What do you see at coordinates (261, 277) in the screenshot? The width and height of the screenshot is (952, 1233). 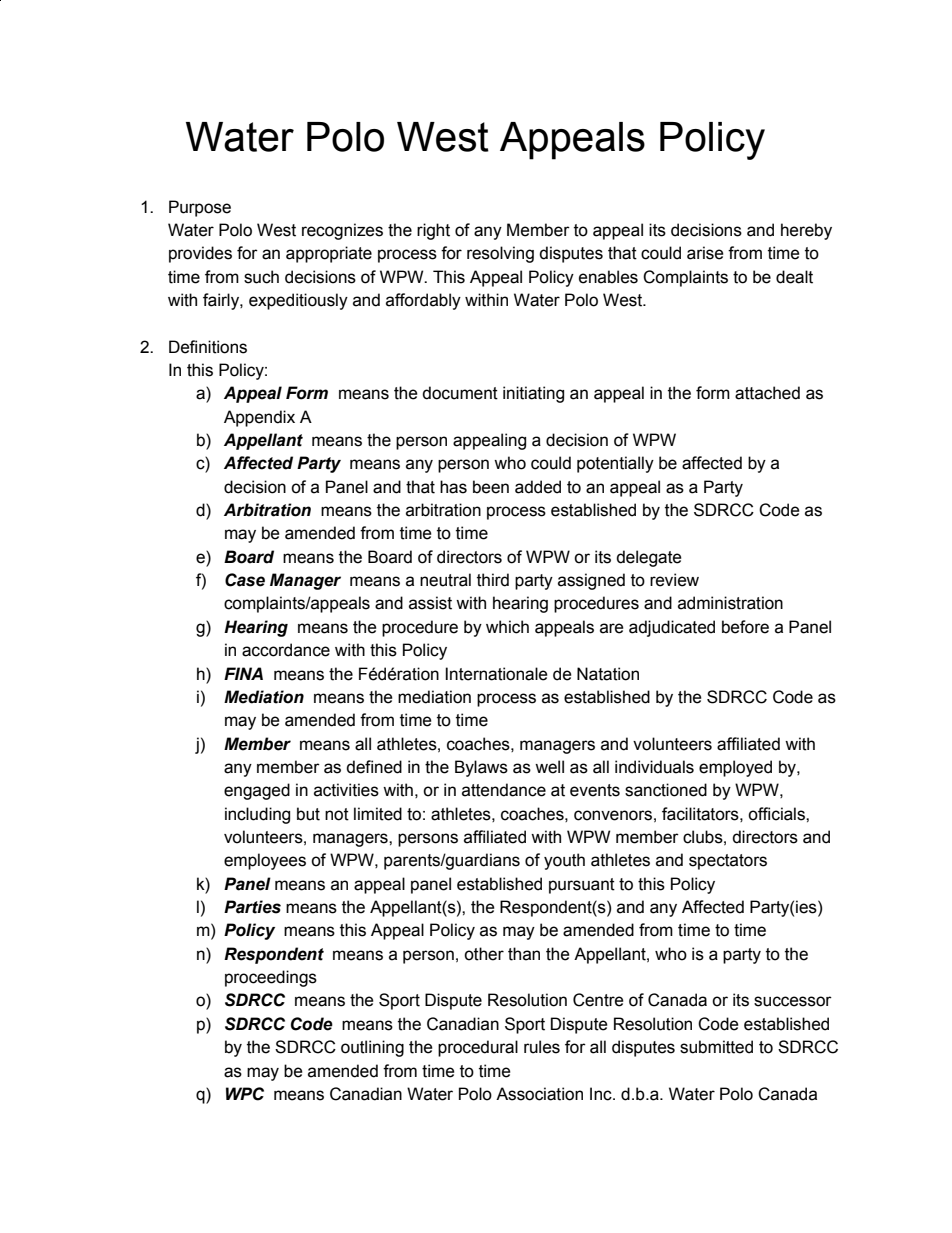 I see `such` at bounding box center [261, 277].
